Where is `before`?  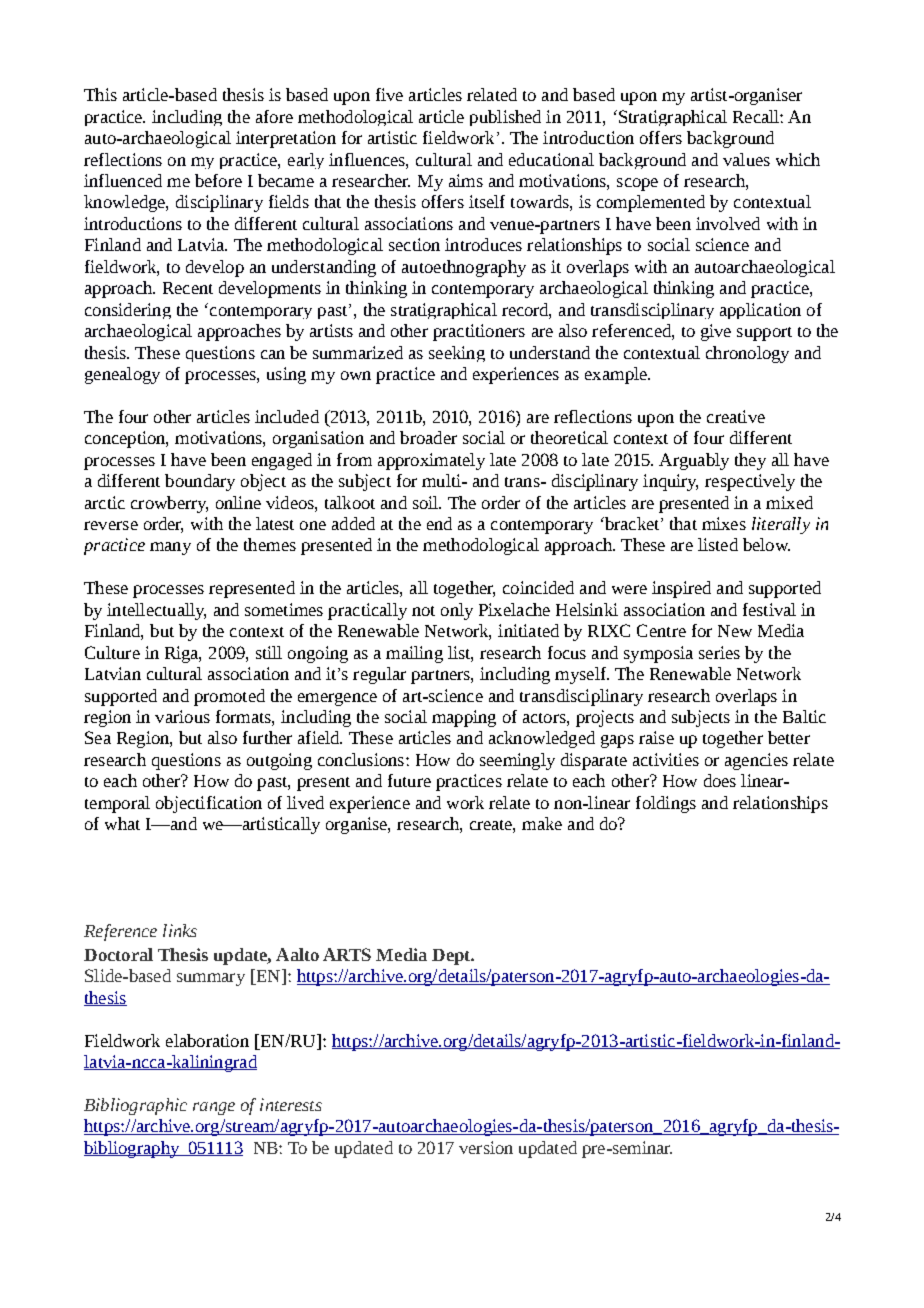
before is located at coordinates (218, 180).
